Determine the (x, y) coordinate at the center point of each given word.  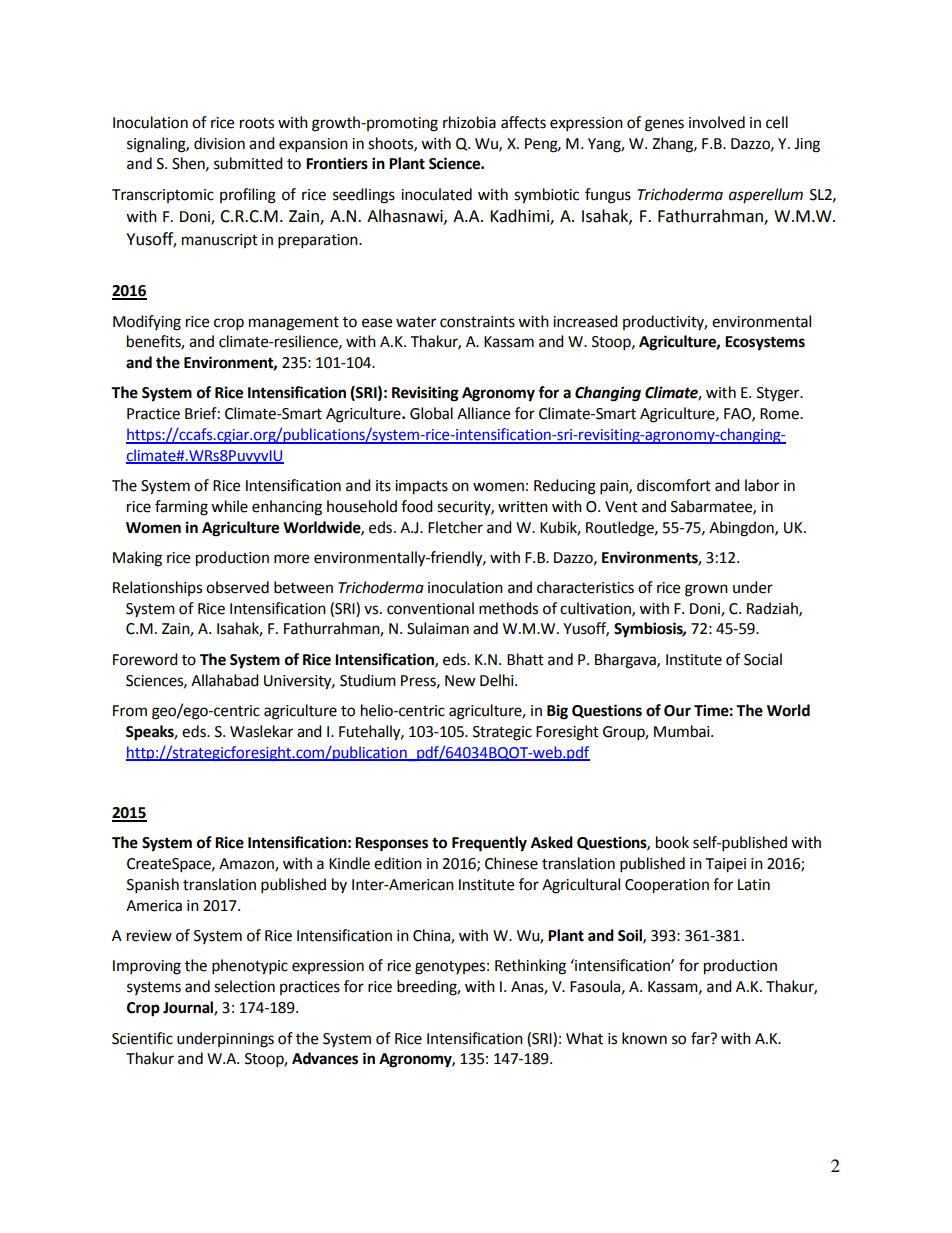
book (672, 842)
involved (717, 122)
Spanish (153, 886)
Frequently (489, 844)
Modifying (147, 323)
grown (706, 590)
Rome (780, 414)
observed (237, 587)
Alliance (483, 413)
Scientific (142, 1038)
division (219, 143)
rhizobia (469, 122)
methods (508, 608)
